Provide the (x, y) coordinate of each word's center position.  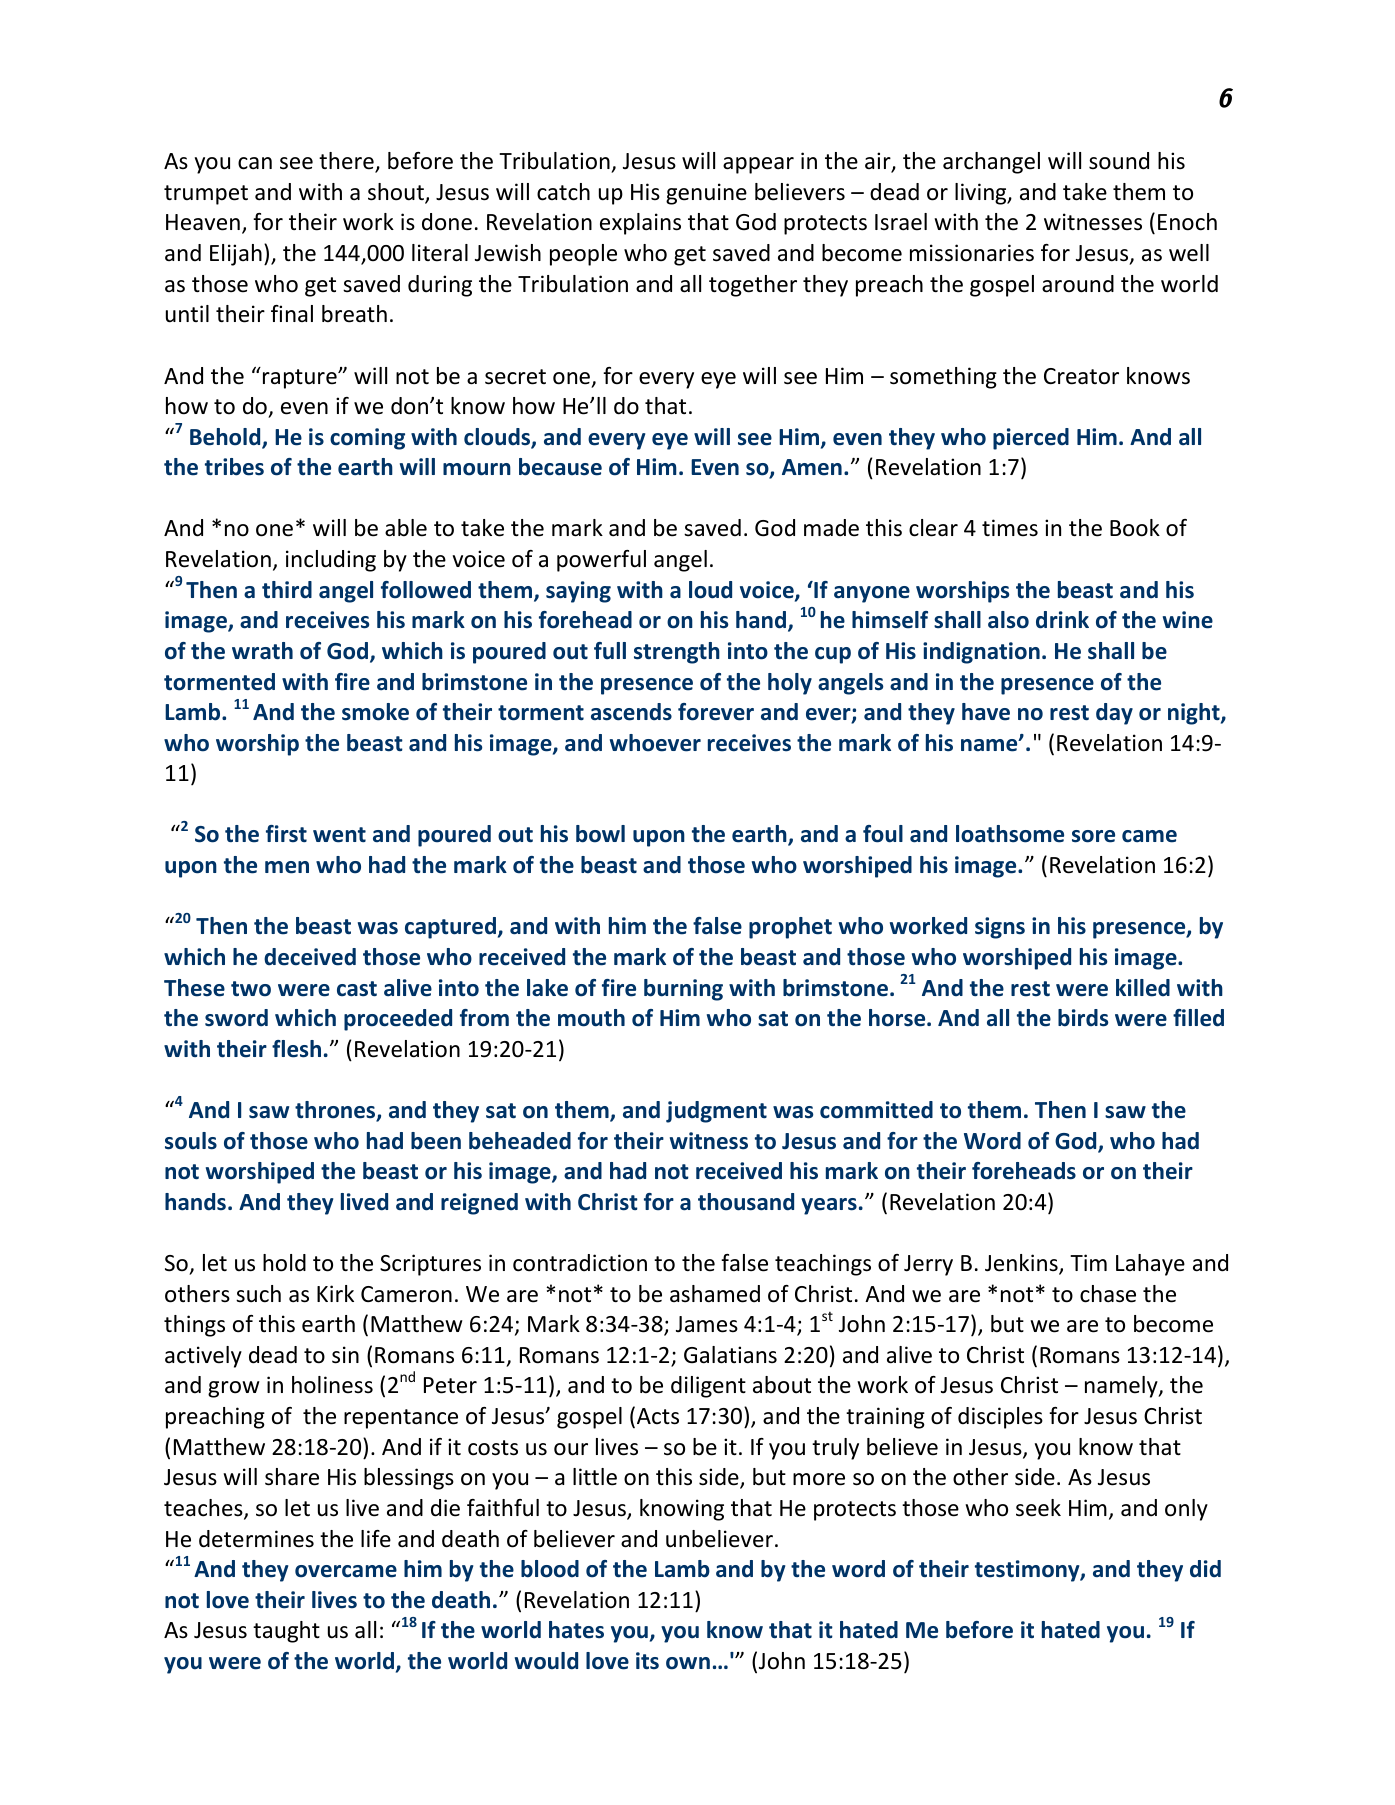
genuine (706, 194)
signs (1000, 928)
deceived (310, 957)
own (688, 1663)
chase (1108, 1294)
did (1205, 1569)
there (347, 162)
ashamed (715, 1294)
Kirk (335, 1293)
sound (1119, 161)
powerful (601, 561)
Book (1135, 528)
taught (286, 1632)
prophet (790, 928)
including (331, 561)
